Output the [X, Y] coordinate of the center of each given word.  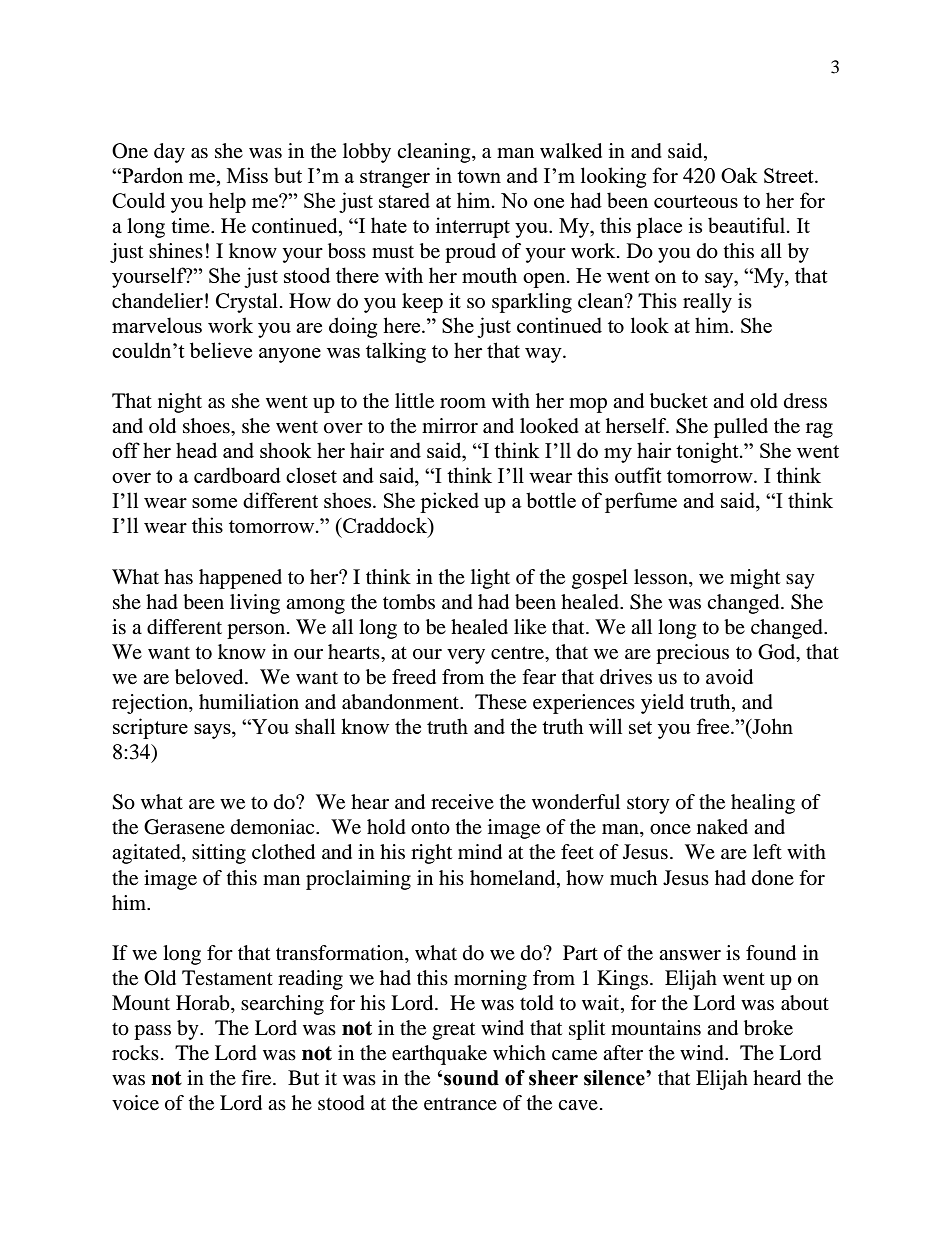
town [479, 176]
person [257, 631]
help [227, 202]
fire [257, 1078]
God [778, 653]
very [466, 656]
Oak [739, 175]
